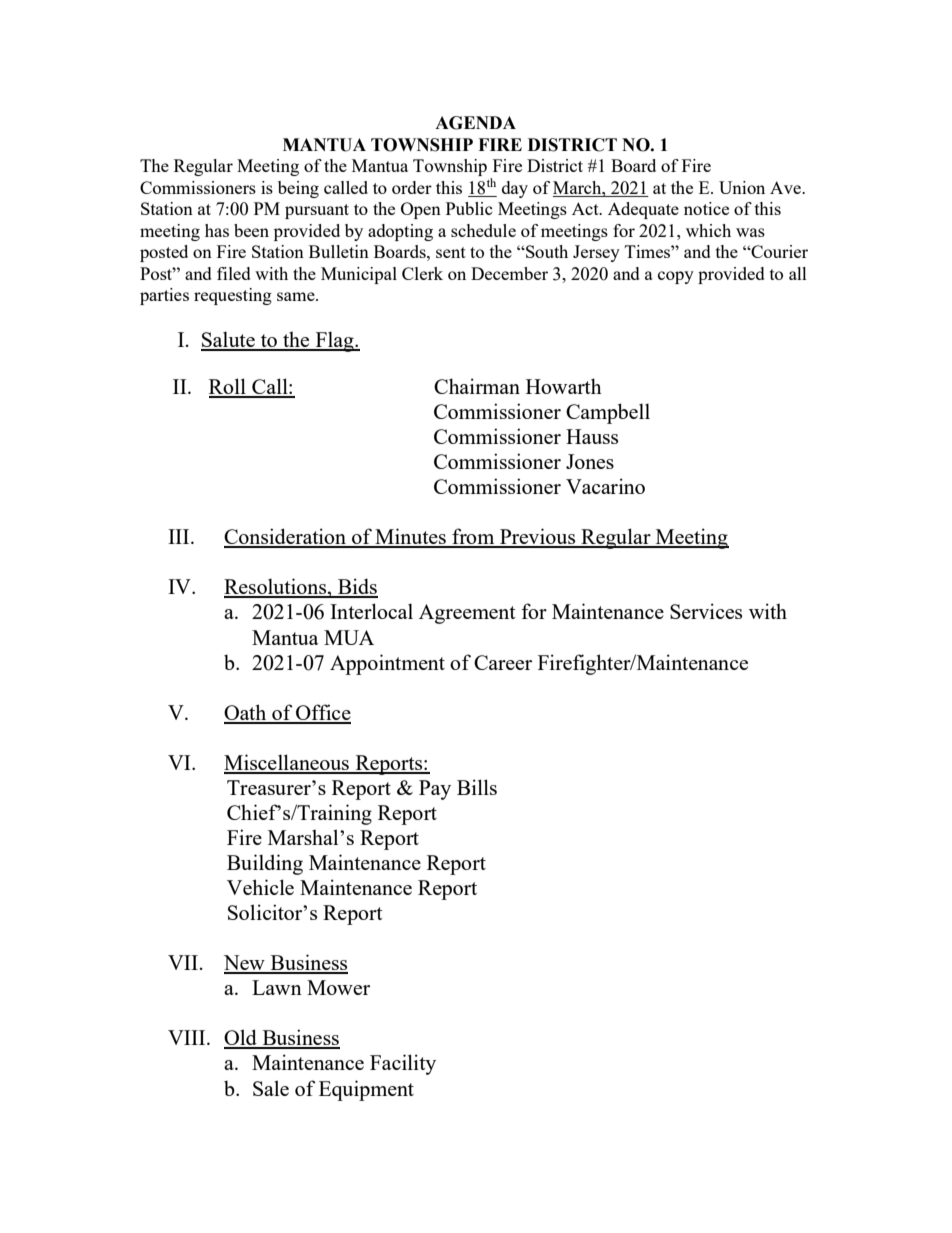  What do you see at coordinates (467, 614) in the screenshot?
I see `Agreement` at bounding box center [467, 614].
